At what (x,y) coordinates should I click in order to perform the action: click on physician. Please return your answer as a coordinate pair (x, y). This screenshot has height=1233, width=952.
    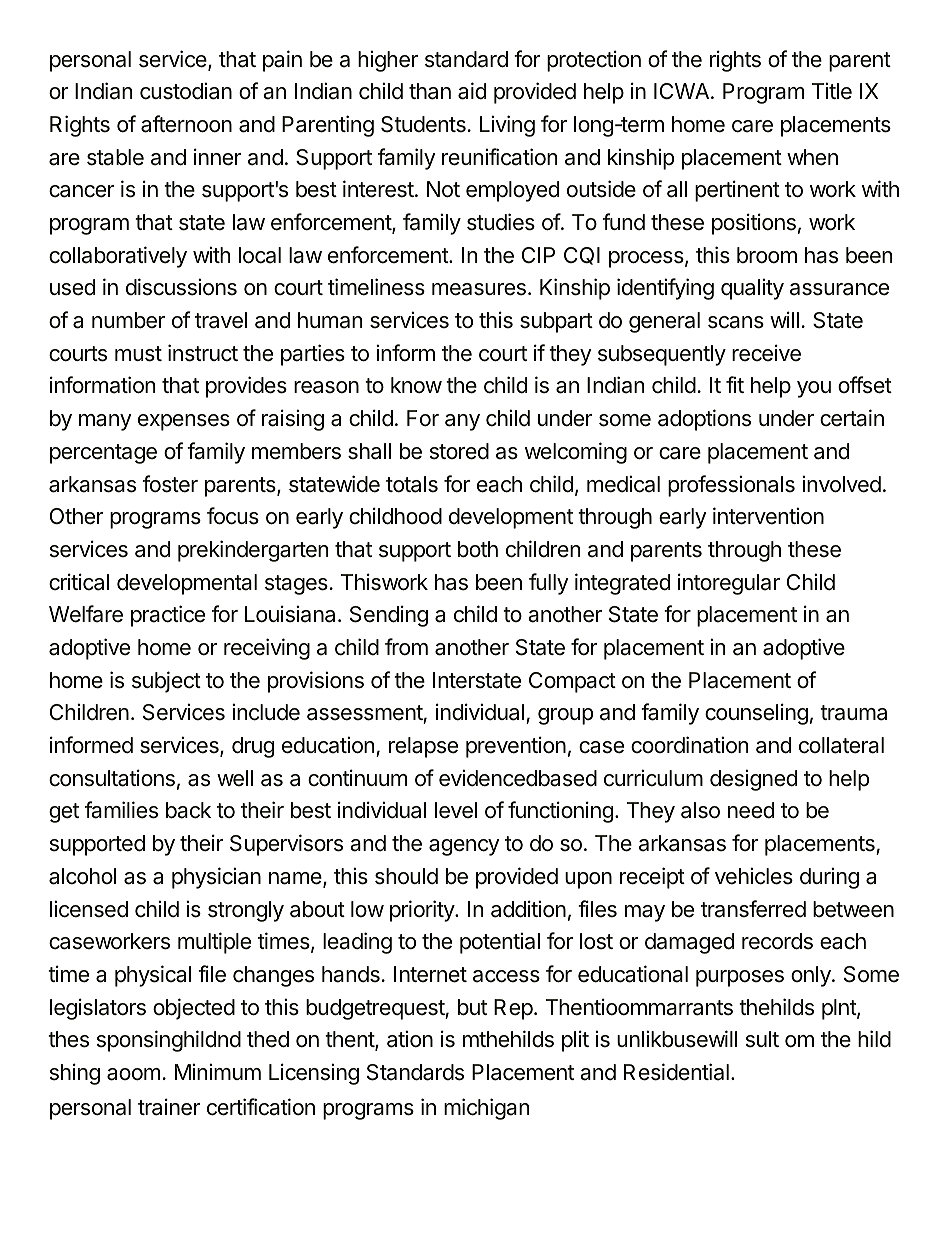
    Looking at the image, I should click on (216, 878).
